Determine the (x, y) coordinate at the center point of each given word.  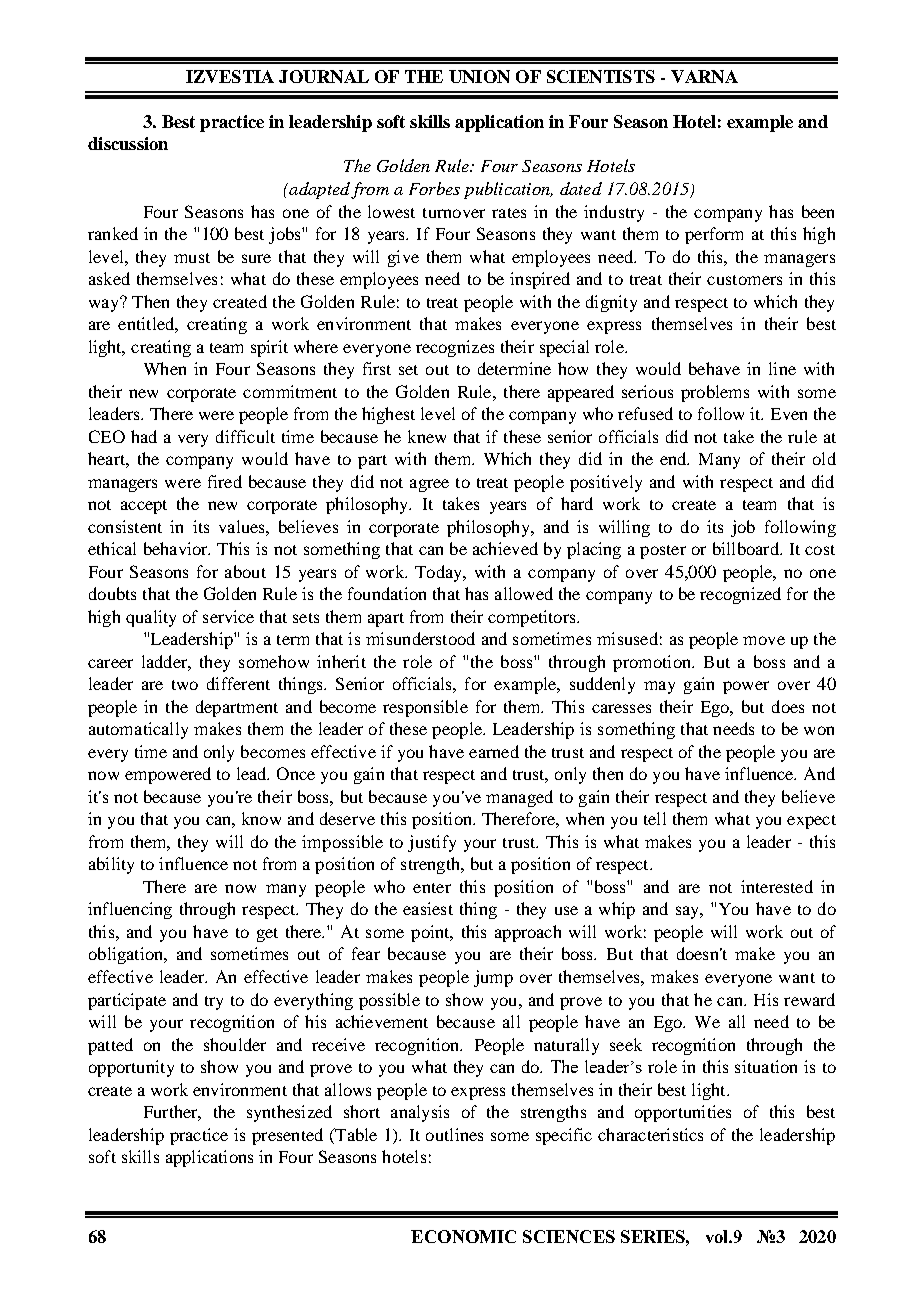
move (764, 640)
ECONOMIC (463, 1236)
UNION (479, 76)
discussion (128, 143)
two (185, 685)
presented (287, 1136)
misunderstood (420, 638)
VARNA (704, 76)
